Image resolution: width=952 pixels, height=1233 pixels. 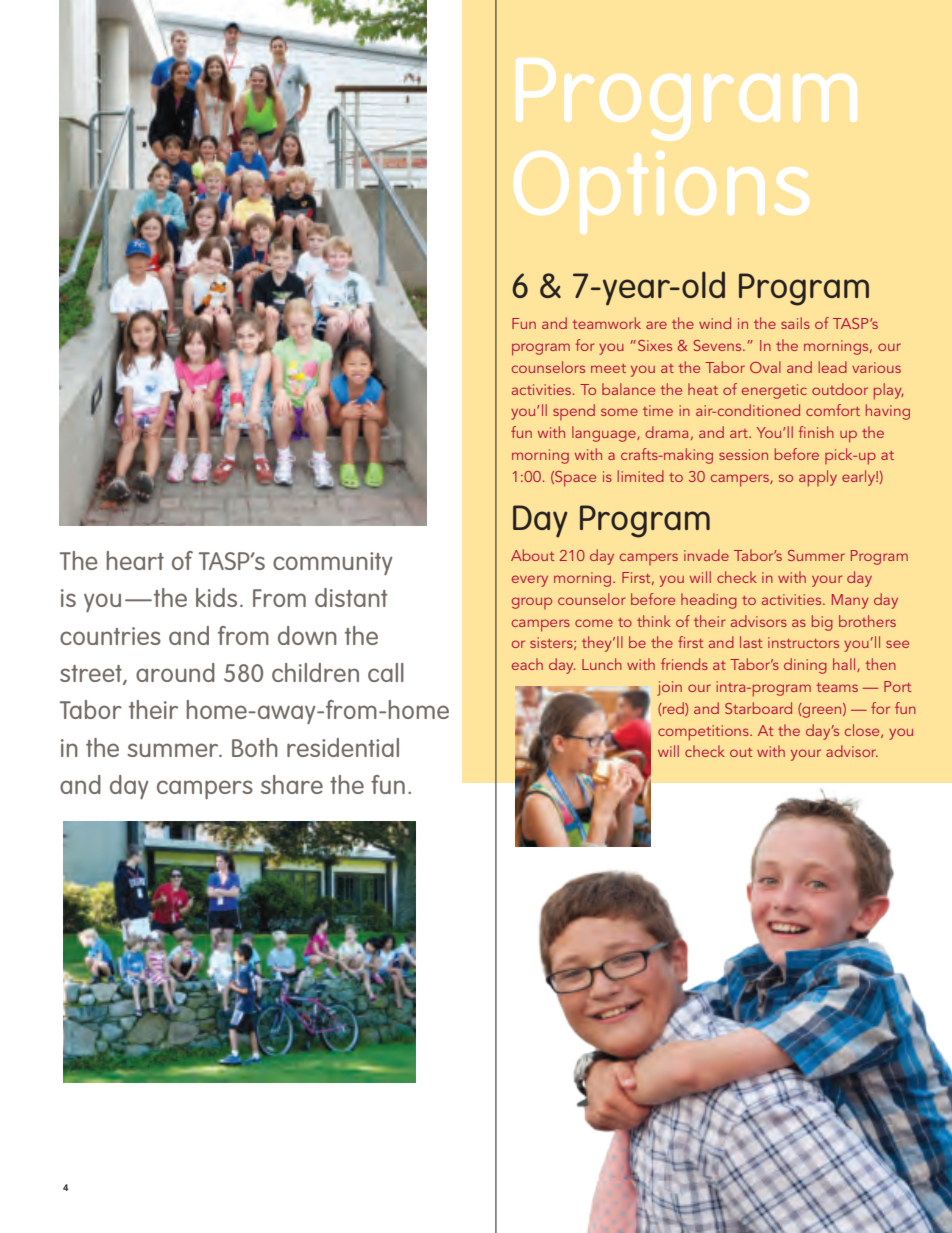 What do you see at coordinates (343, 747) in the page?
I see `residential` at bounding box center [343, 747].
